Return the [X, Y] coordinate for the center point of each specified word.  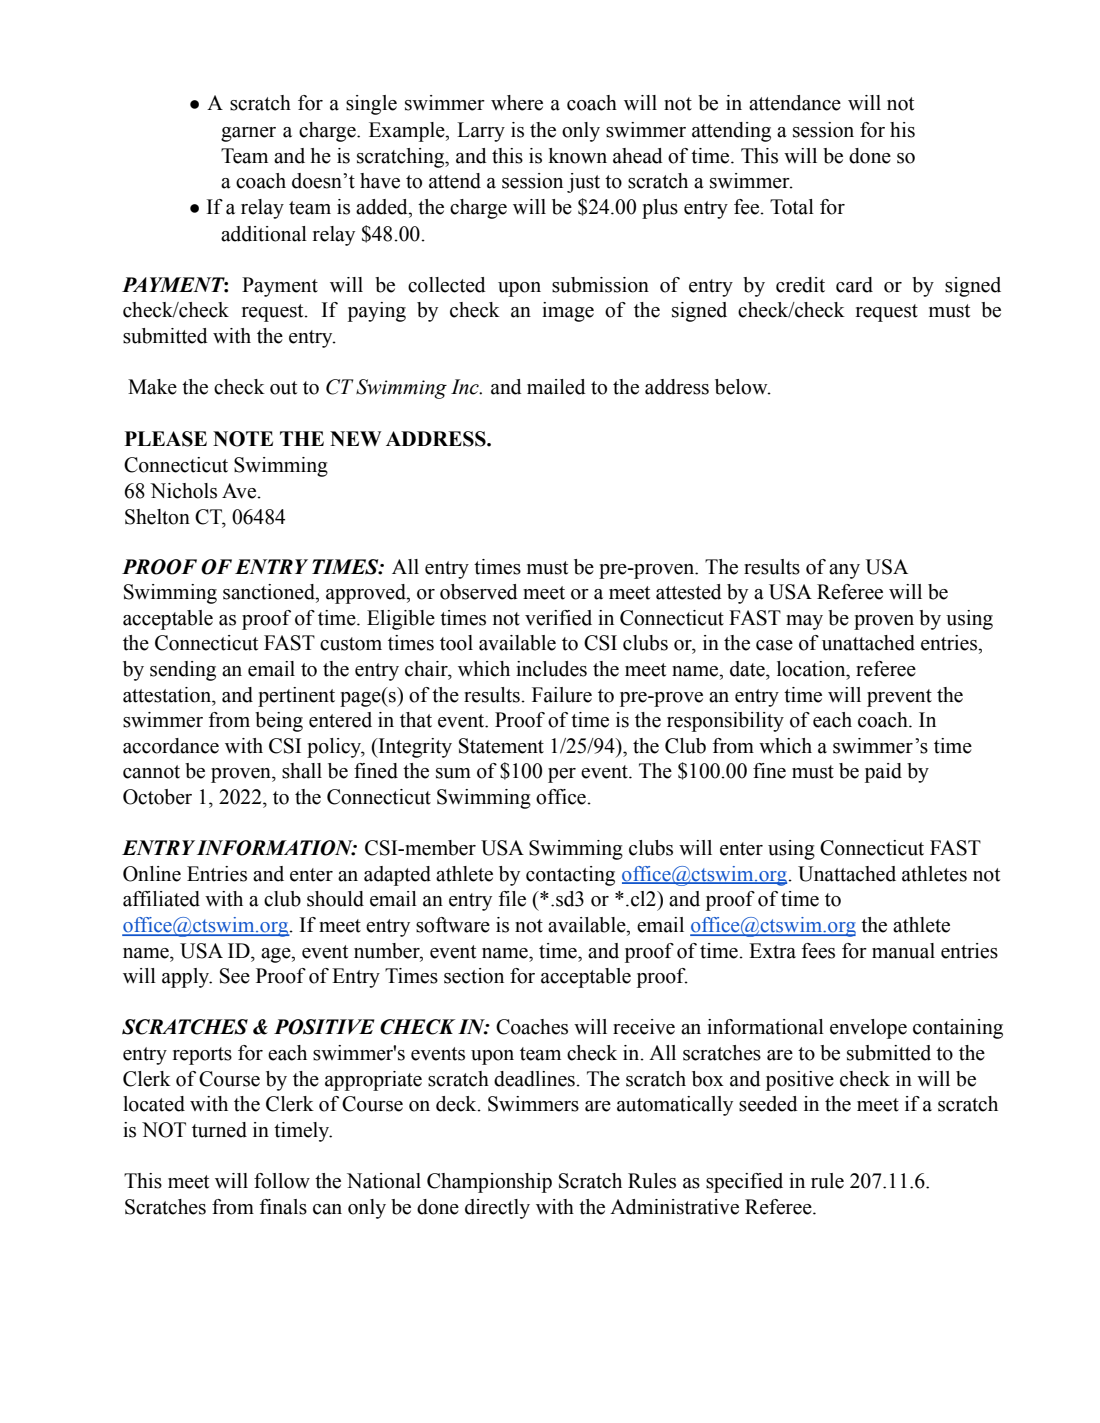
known [577, 156]
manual [903, 951]
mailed [556, 387]
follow [282, 1181]
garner [248, 134]
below [742, 387]
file [512, 899]
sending [183, 671]
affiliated [161, 899]
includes [551, 669]
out [283, 388]
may [804, 622]
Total [792, 207]
